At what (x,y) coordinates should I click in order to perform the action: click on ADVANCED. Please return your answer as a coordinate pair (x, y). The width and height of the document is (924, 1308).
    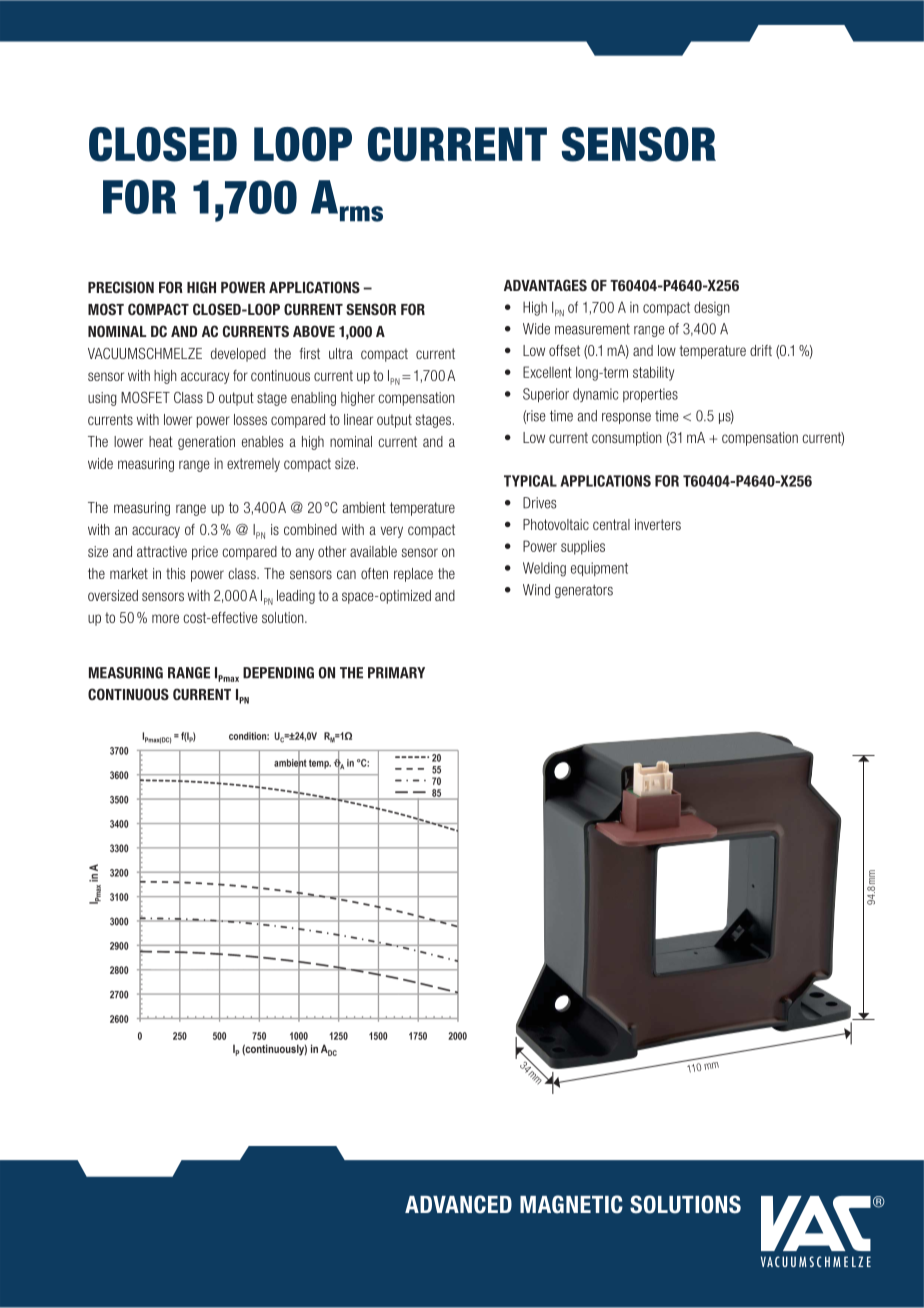
    Looking at the image, I should click on (458, 1204).
